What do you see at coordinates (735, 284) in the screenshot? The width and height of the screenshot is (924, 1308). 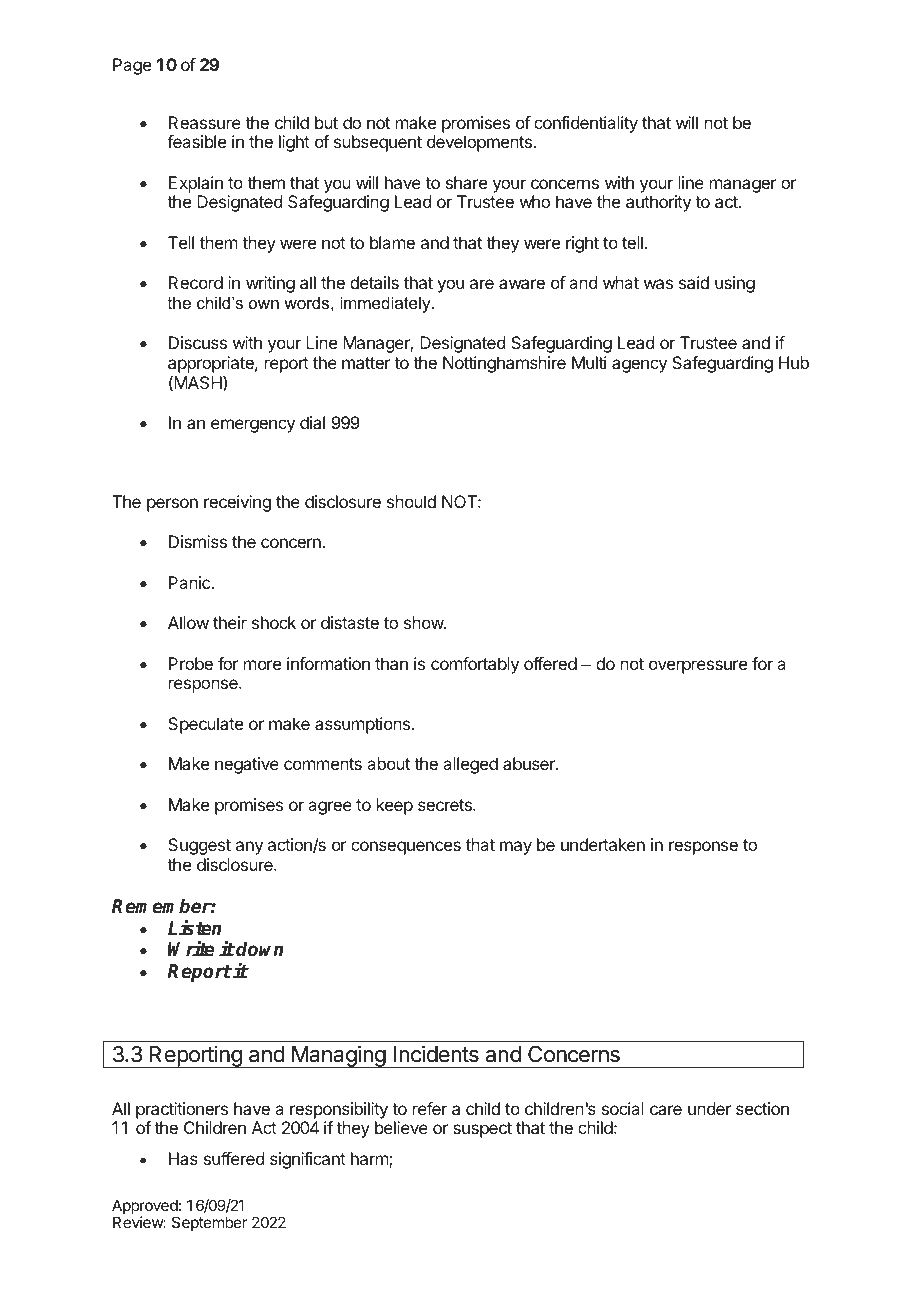 I see `using` at bounding box center [735, 284].
